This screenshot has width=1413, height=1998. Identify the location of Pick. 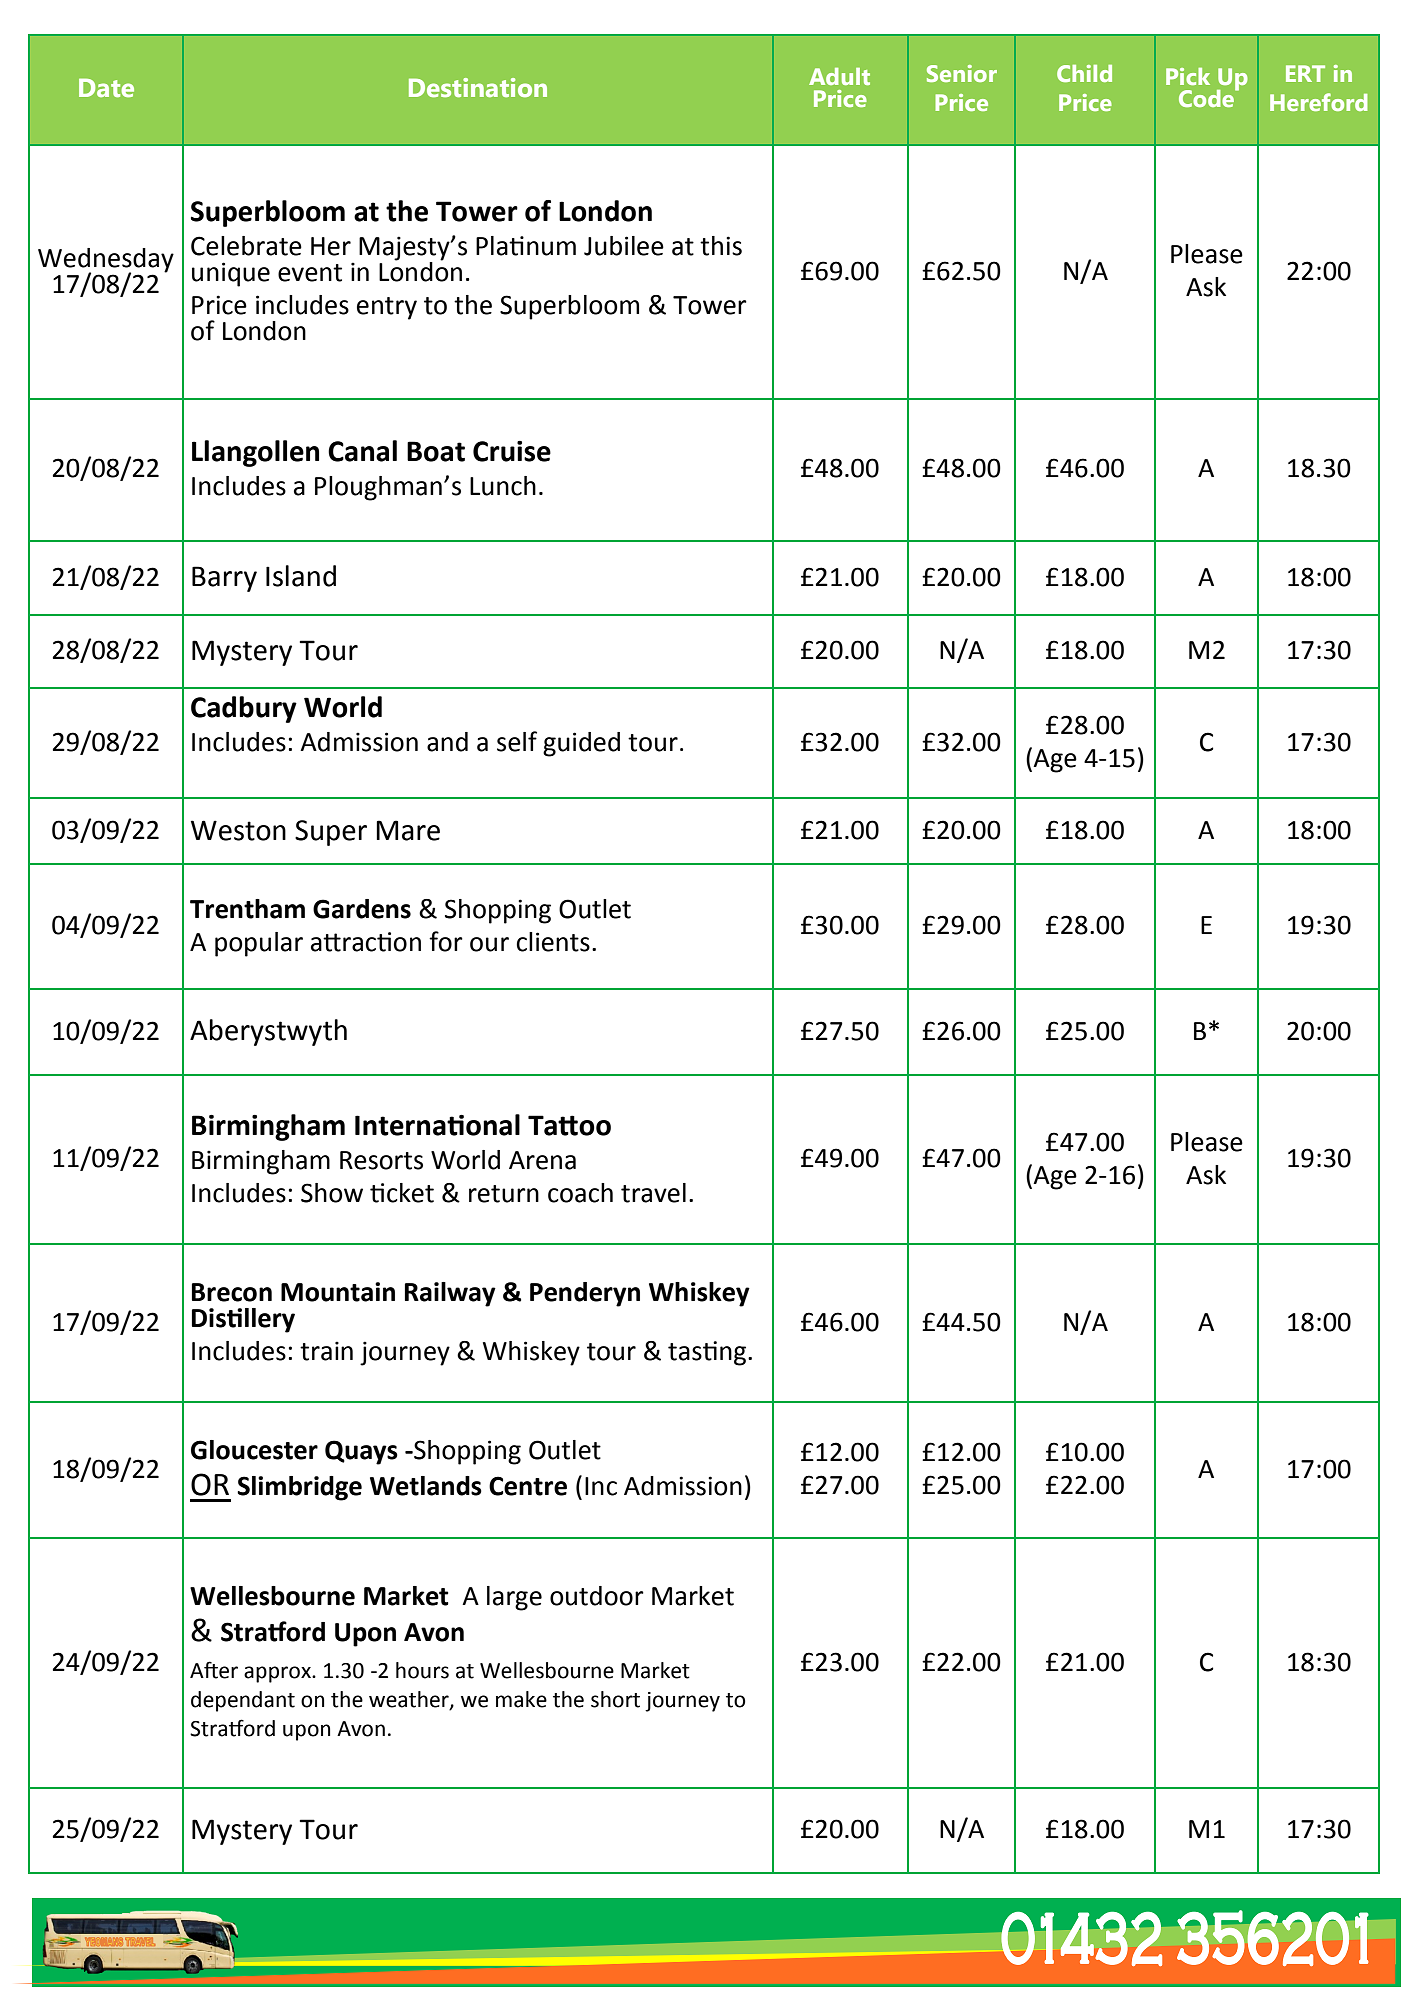
(1188, 76).
